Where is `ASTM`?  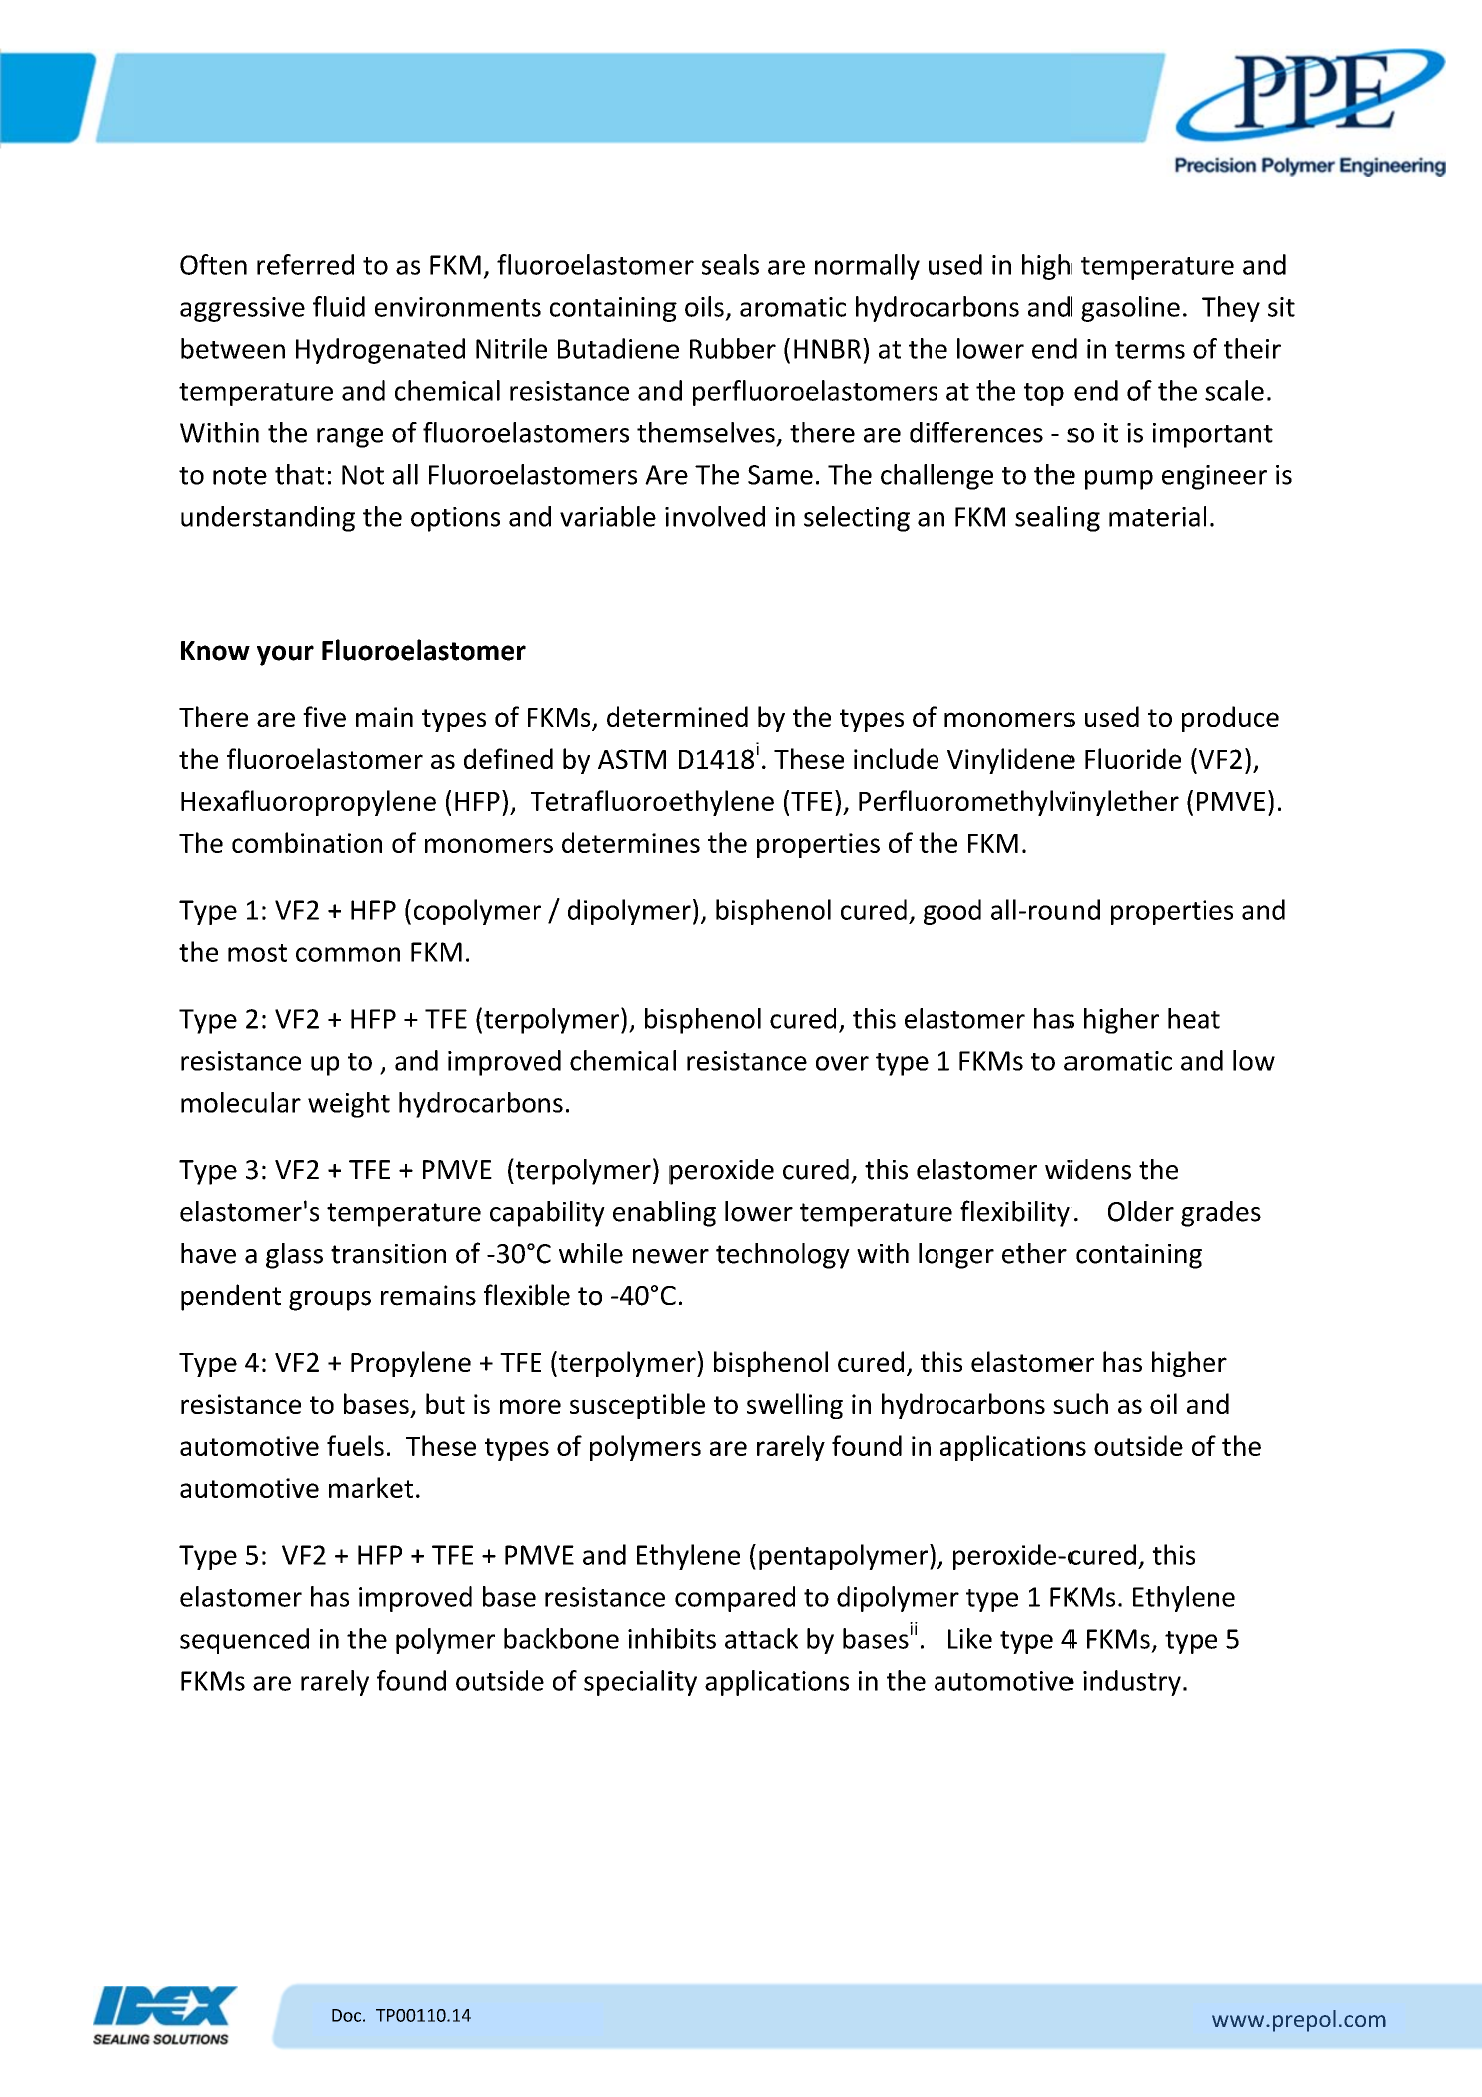
ASTM is located at coordinates (632, 759).
